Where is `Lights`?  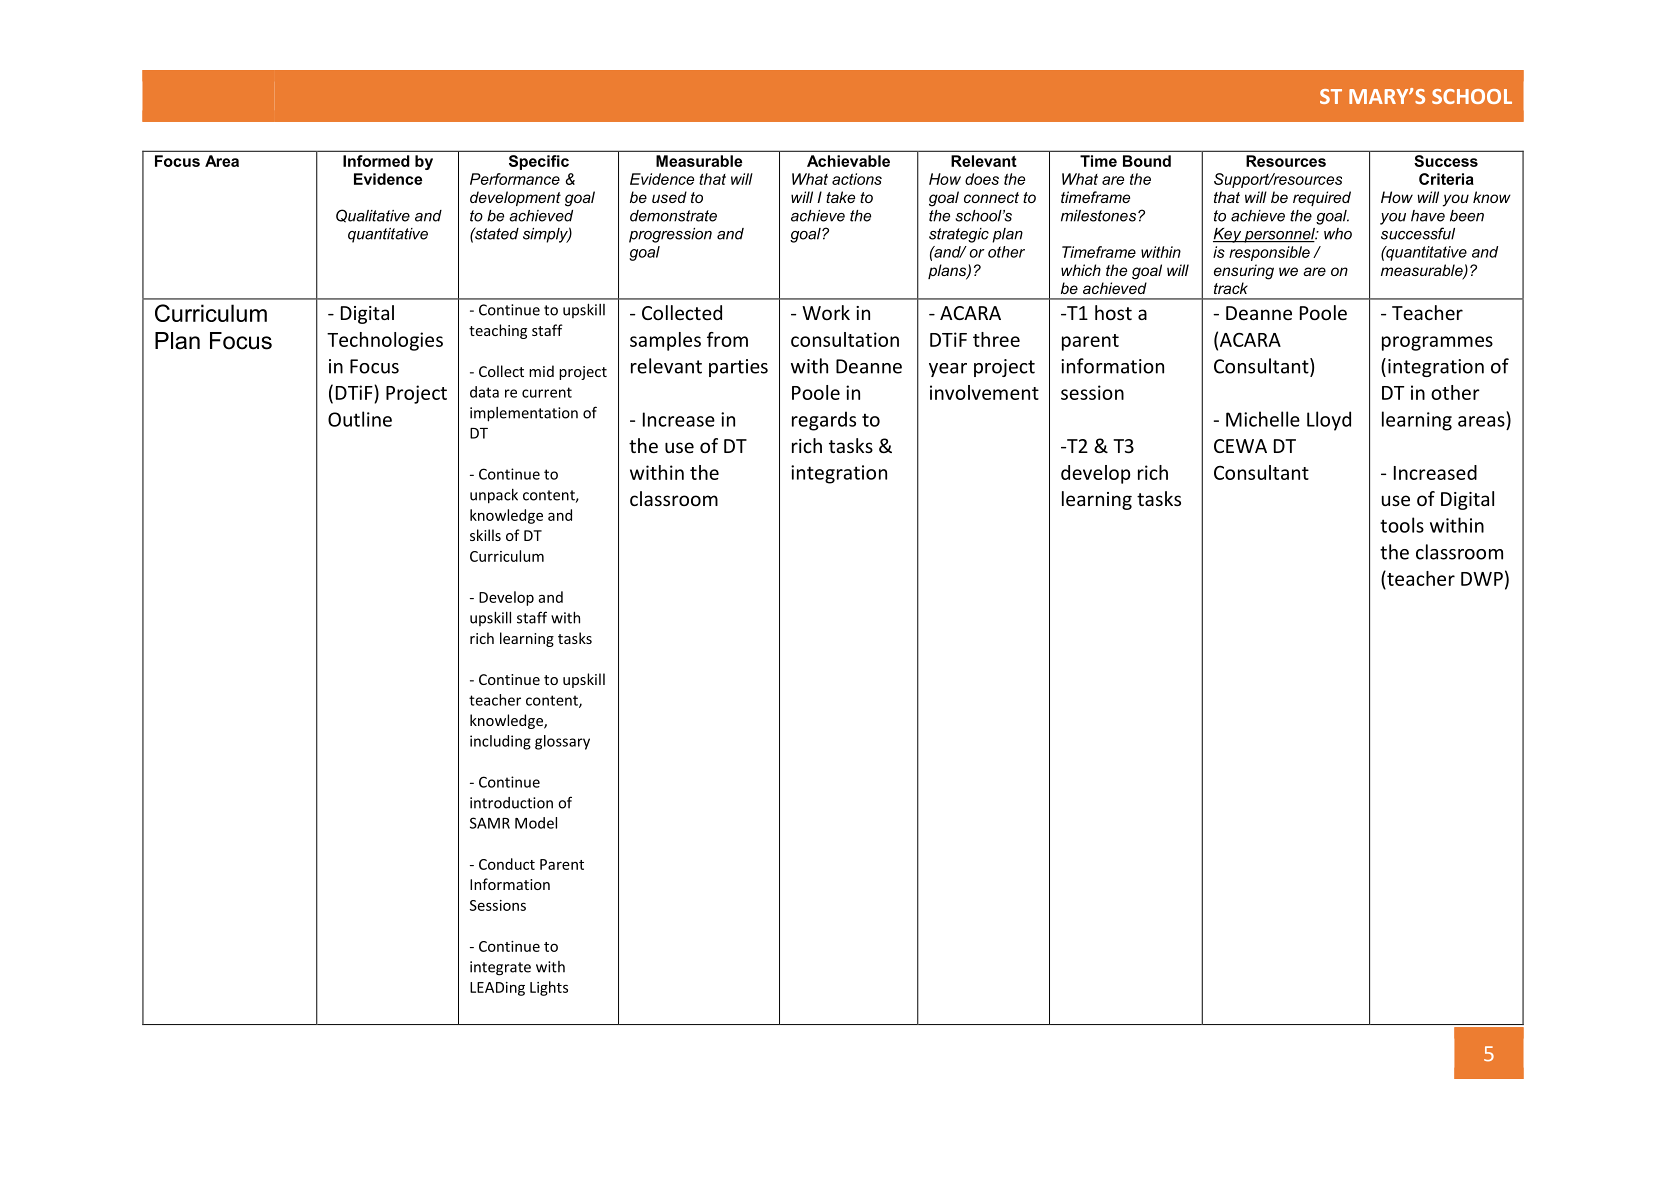 Lights is located at coordinates (549, 988).
